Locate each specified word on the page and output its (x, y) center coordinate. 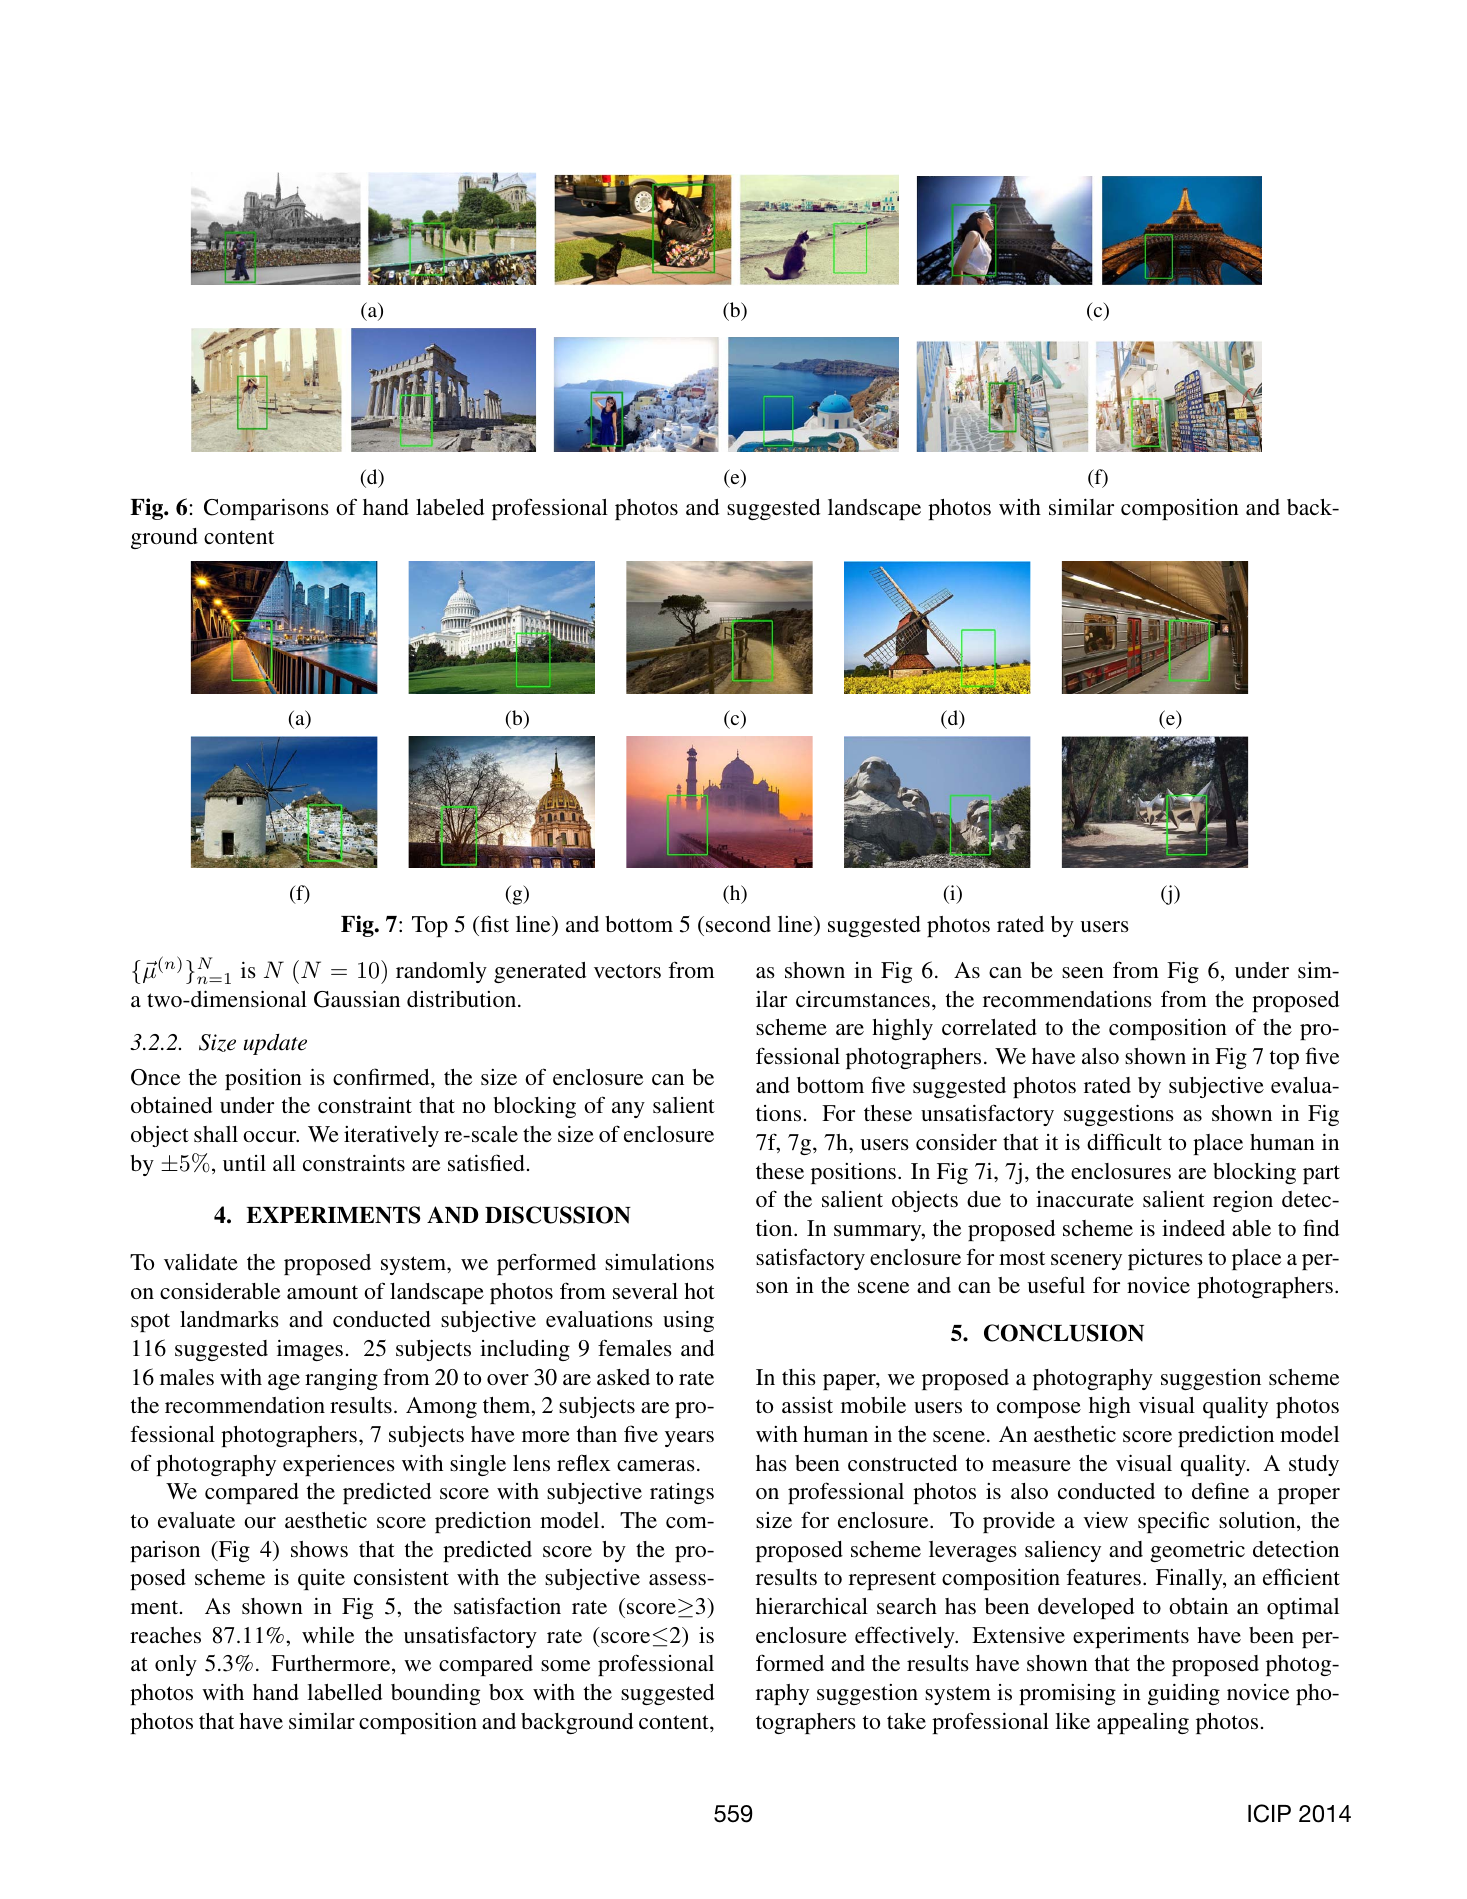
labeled (450, 507)
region (1243, 1201)
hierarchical (812, 1605)
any (628, 1110)
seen (1083, 973)
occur (271, 1136)
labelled (344, 1692)
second (738, 924)
